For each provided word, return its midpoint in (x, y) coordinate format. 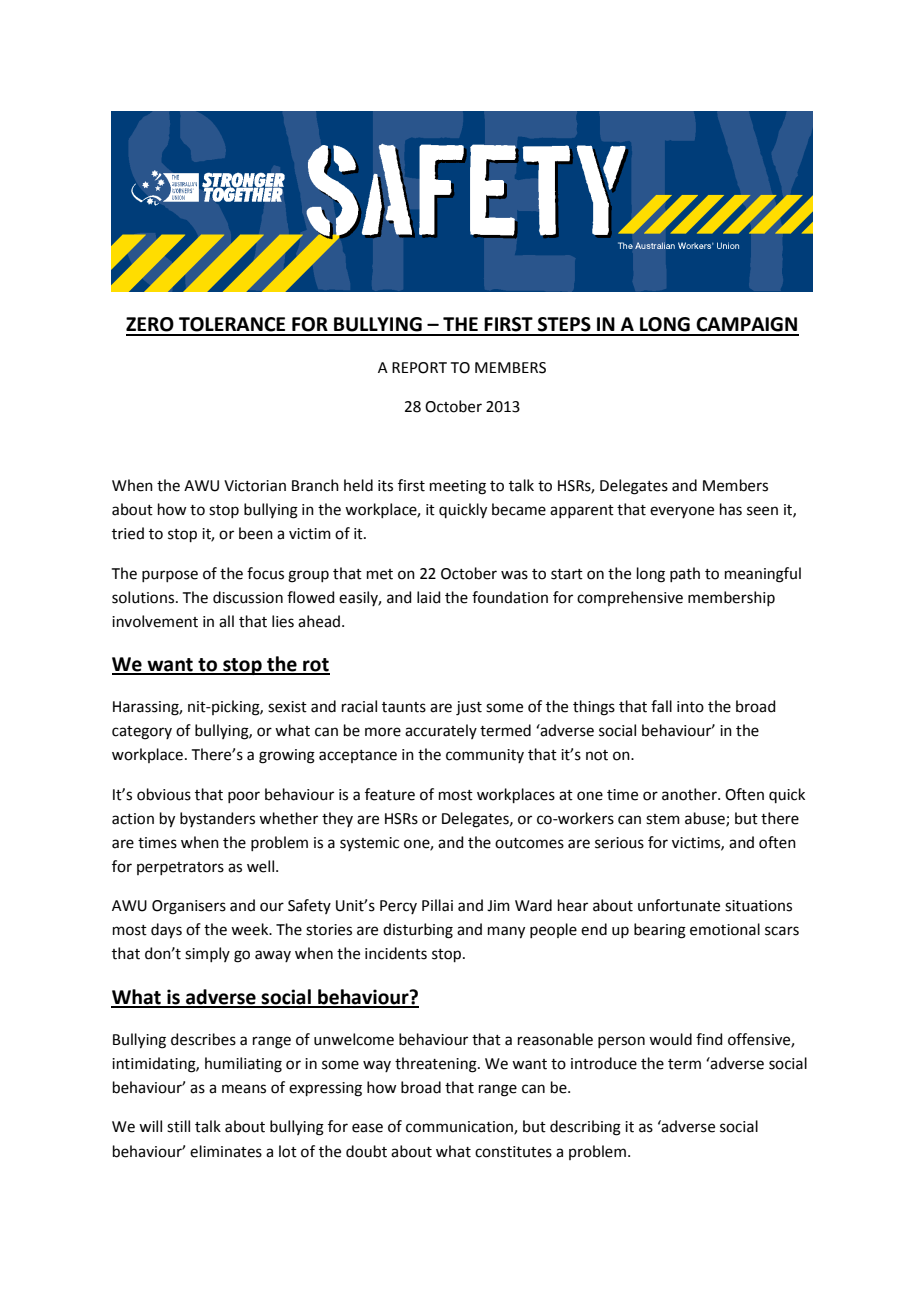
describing (585, 1128)
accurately (441, 731)
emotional (725, 929)
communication (460, 1128)
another (690, 794)
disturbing (418, 931)
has (731, 509)
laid (429, 597)
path (685, 574)
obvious (164, 794)
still (178, 1126)
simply (207, 954)
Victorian (255, 486)
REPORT (419, 368)
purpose (170, 576)
